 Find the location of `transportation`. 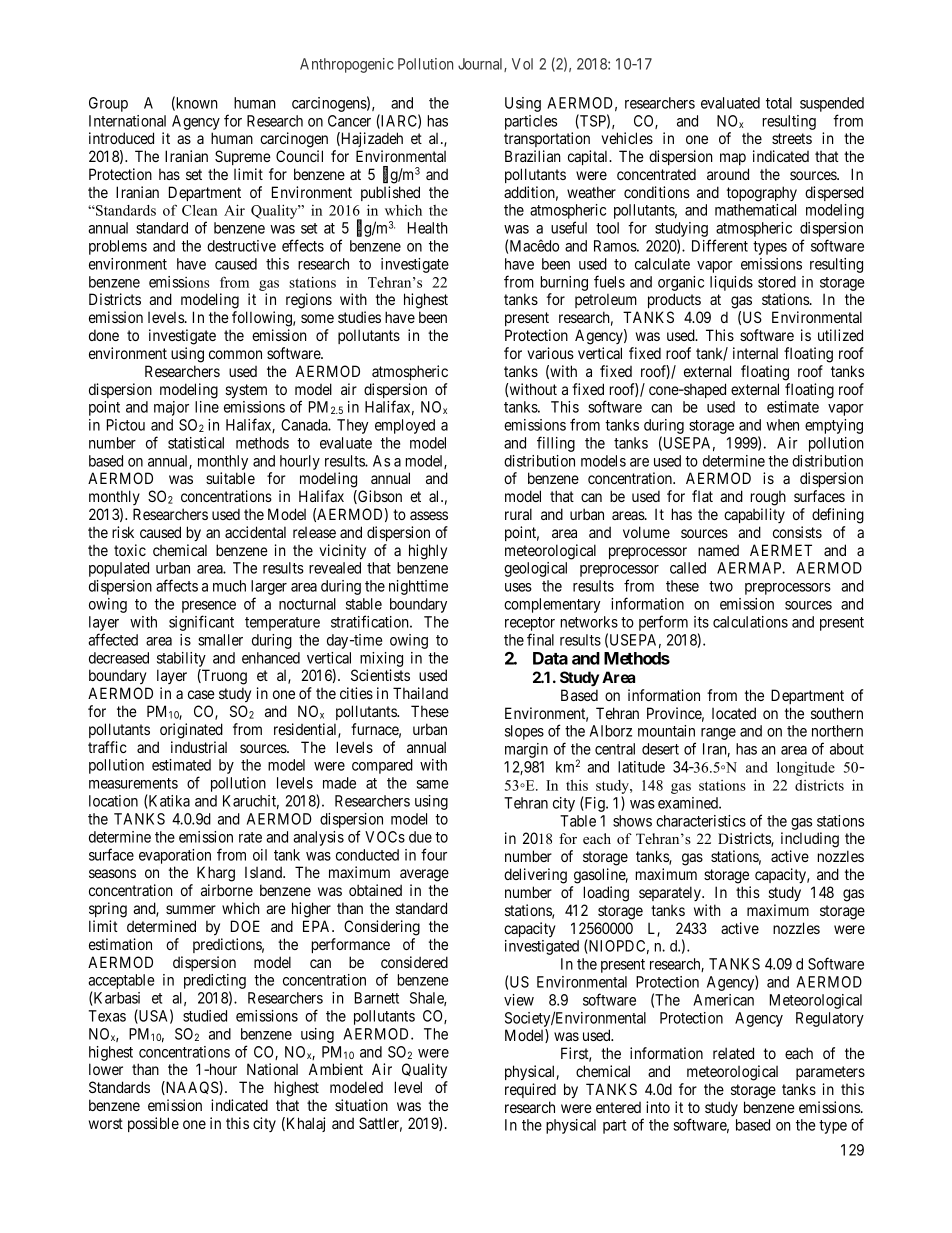

transportation is located at coordinates (547, 139).
